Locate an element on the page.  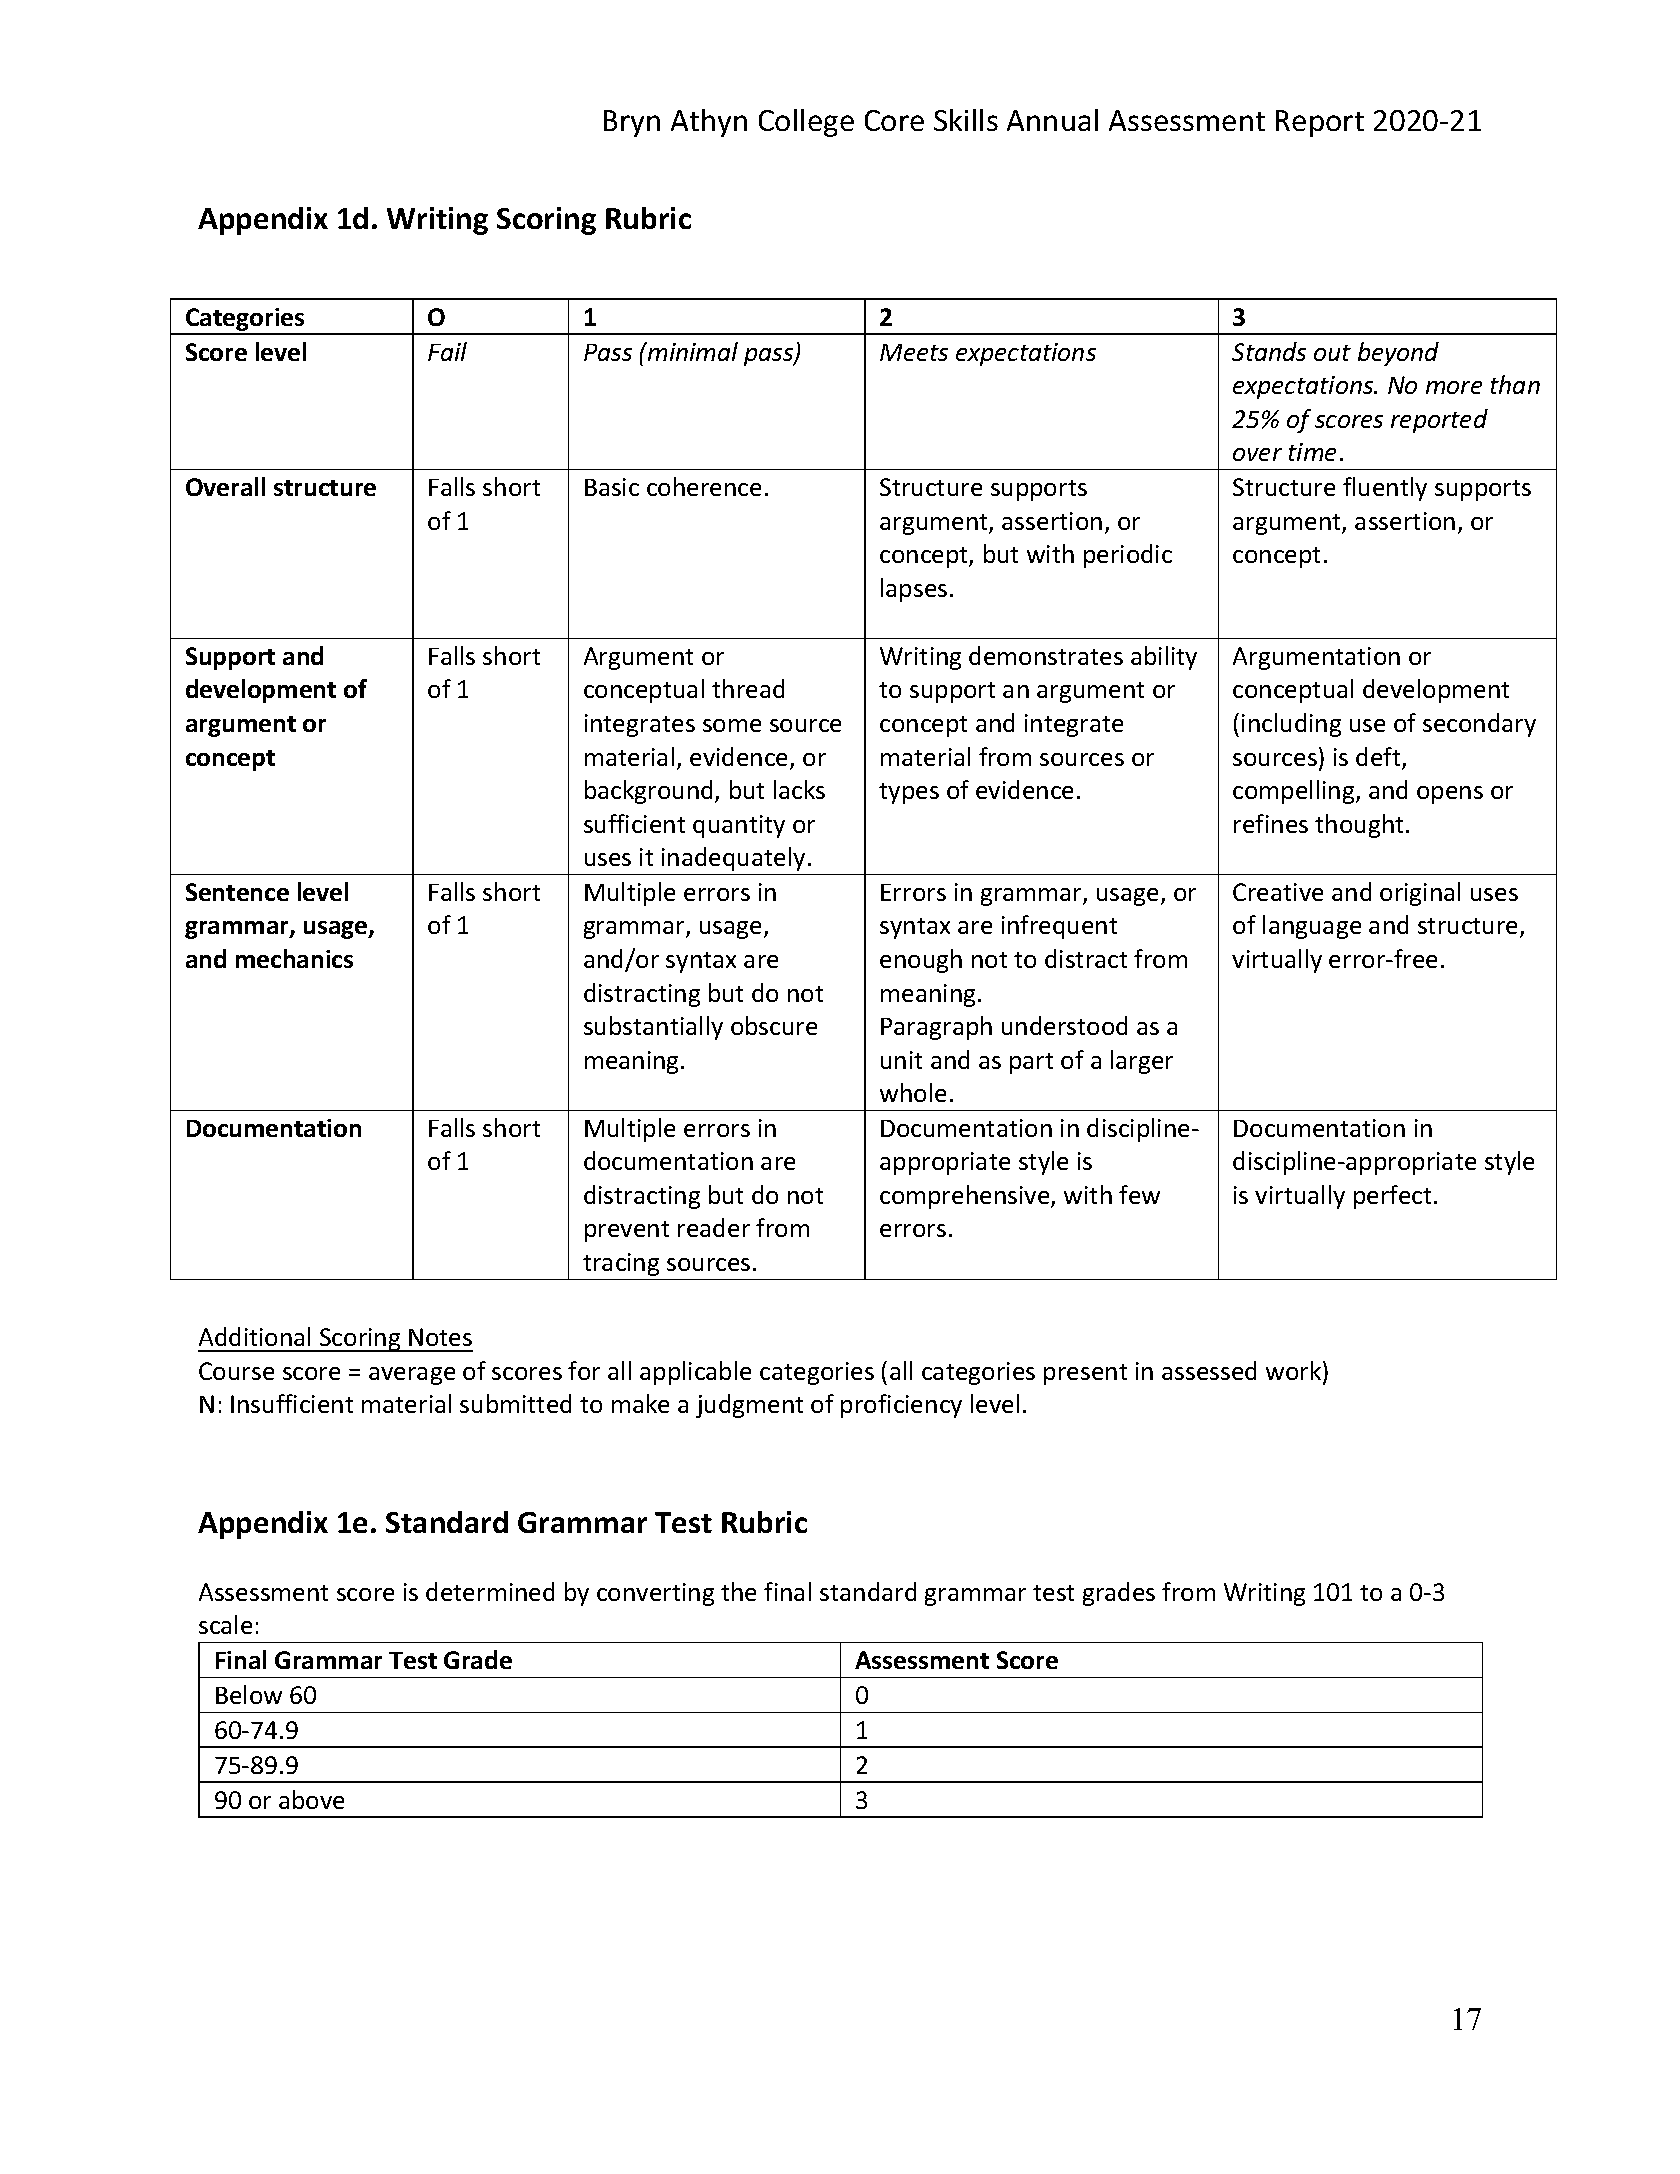
thread is located at coordinates (748, 688).
